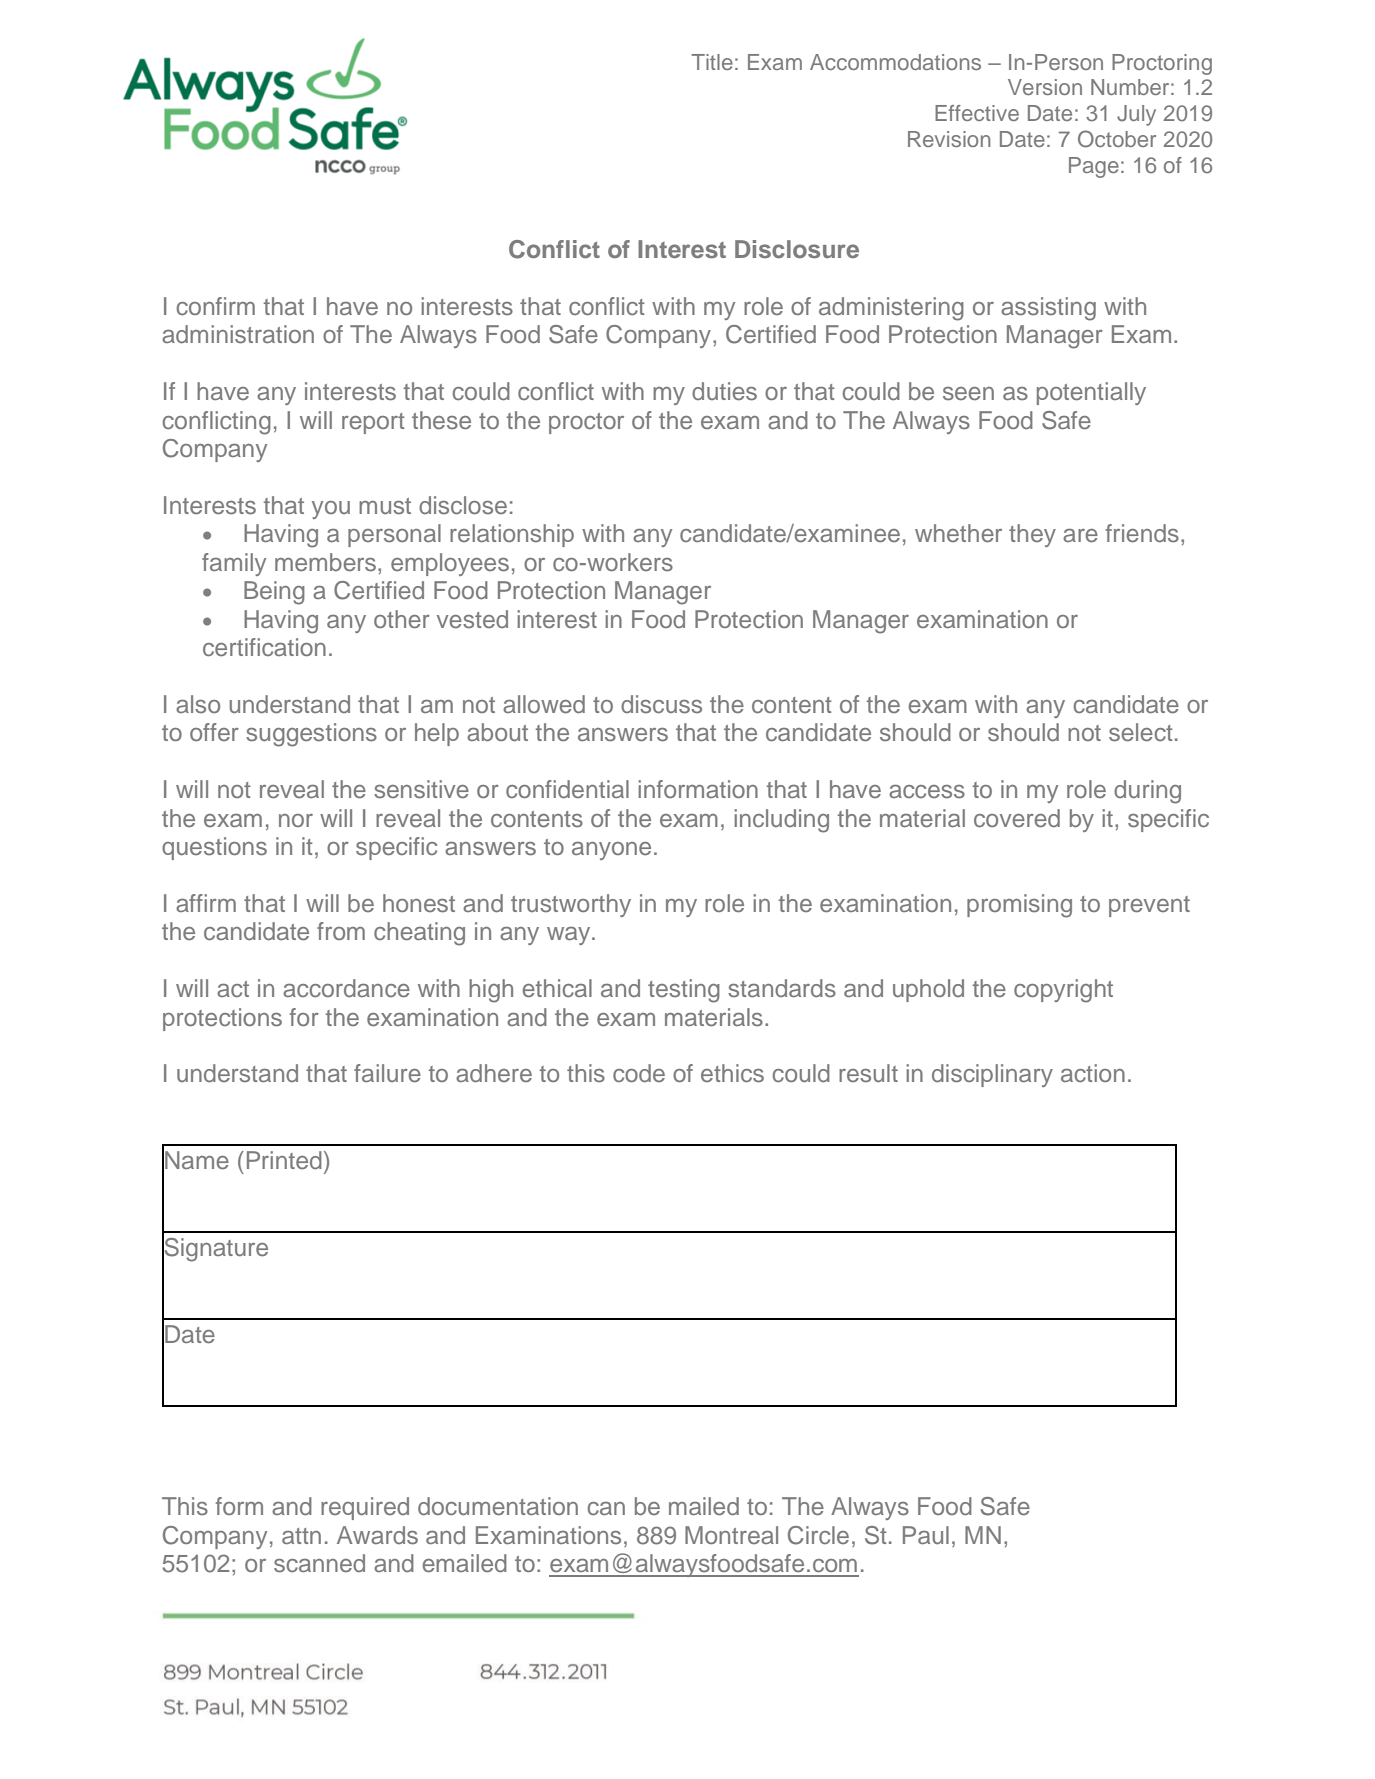 Image resolution: width=1375 pixels, height=1779 pixels. I want to click on attn, so click(301, 1536).
